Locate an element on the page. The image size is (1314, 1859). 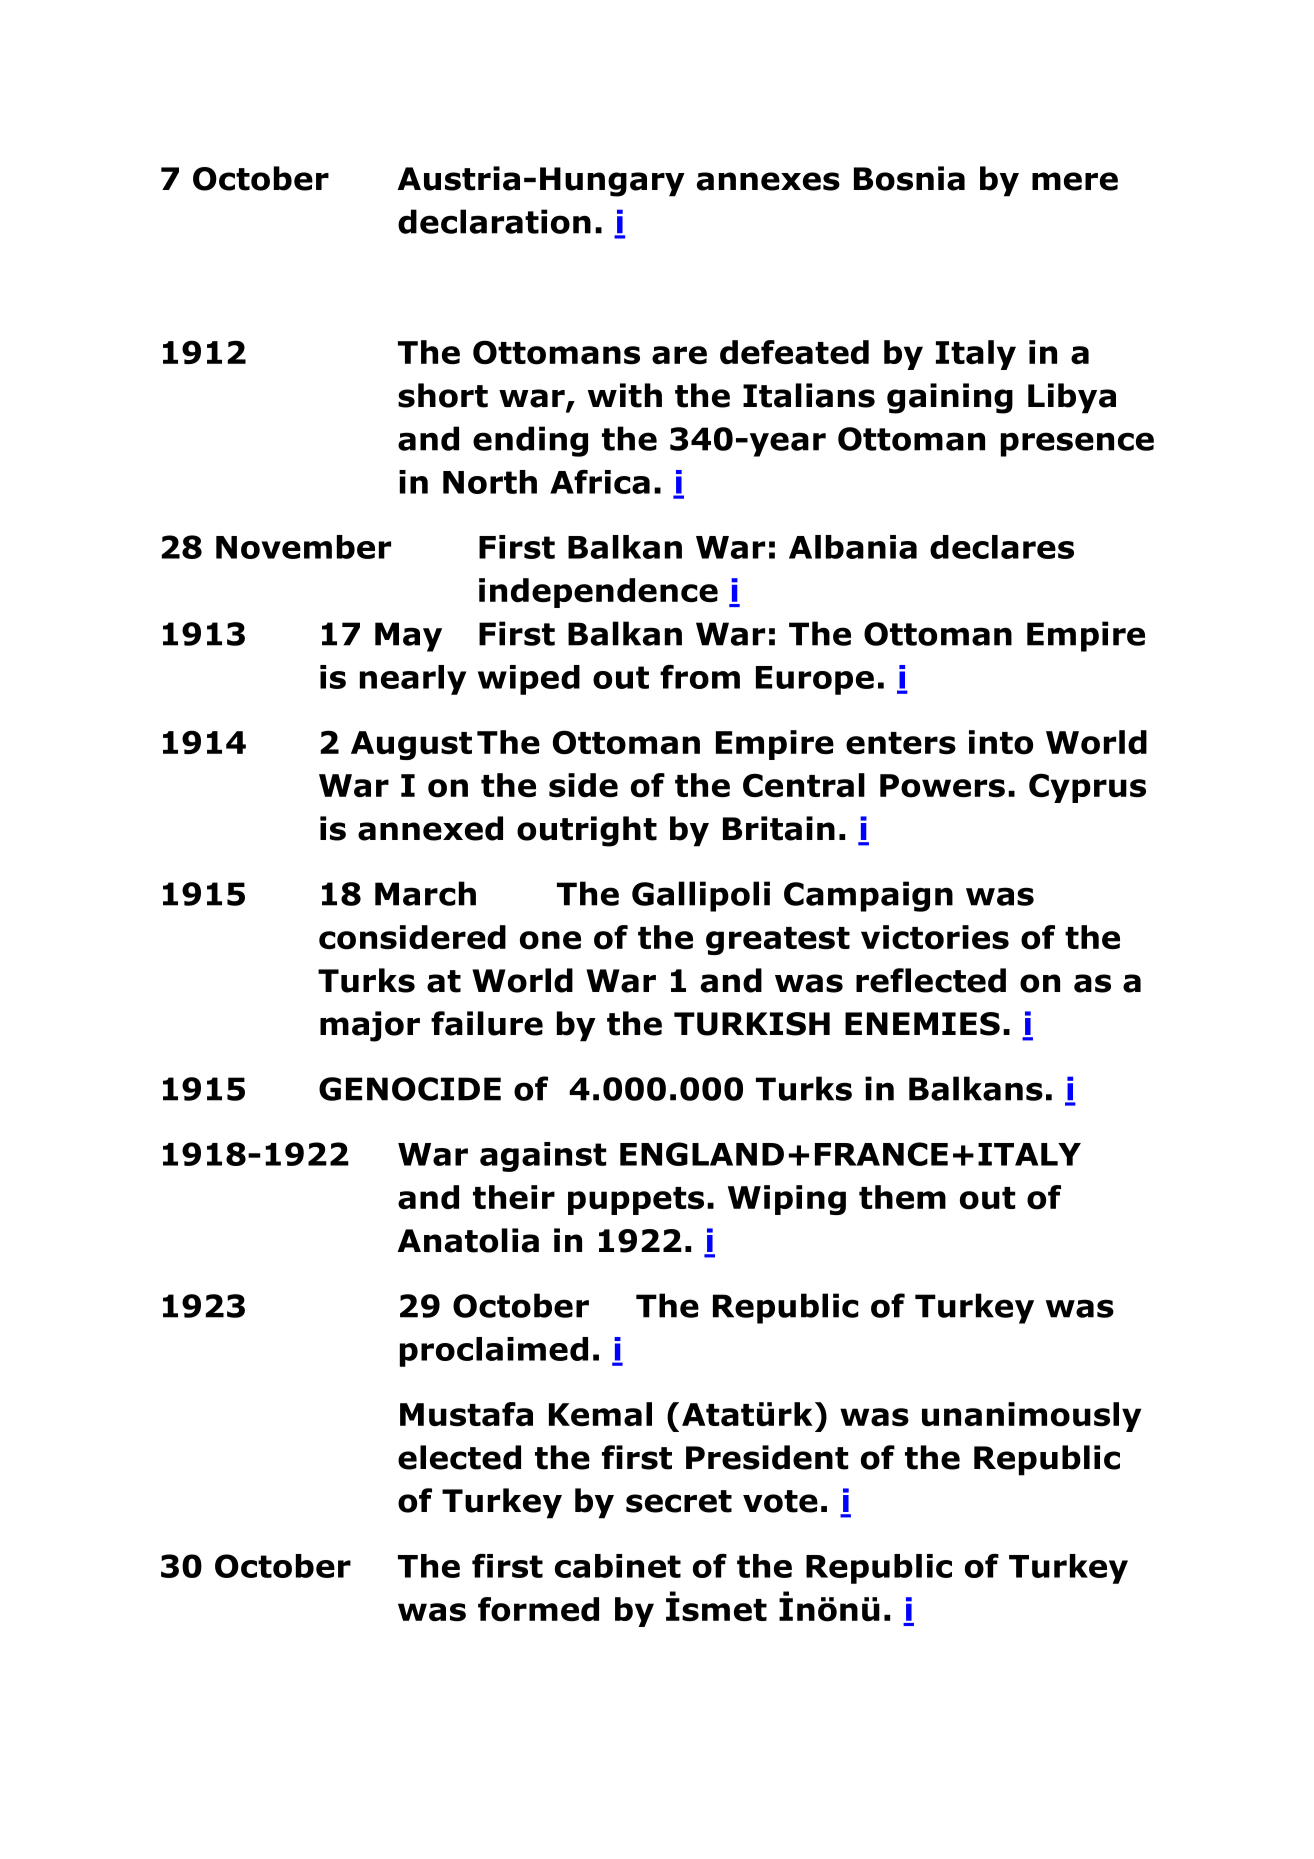
secret is located at coordinates (679, 1501).
